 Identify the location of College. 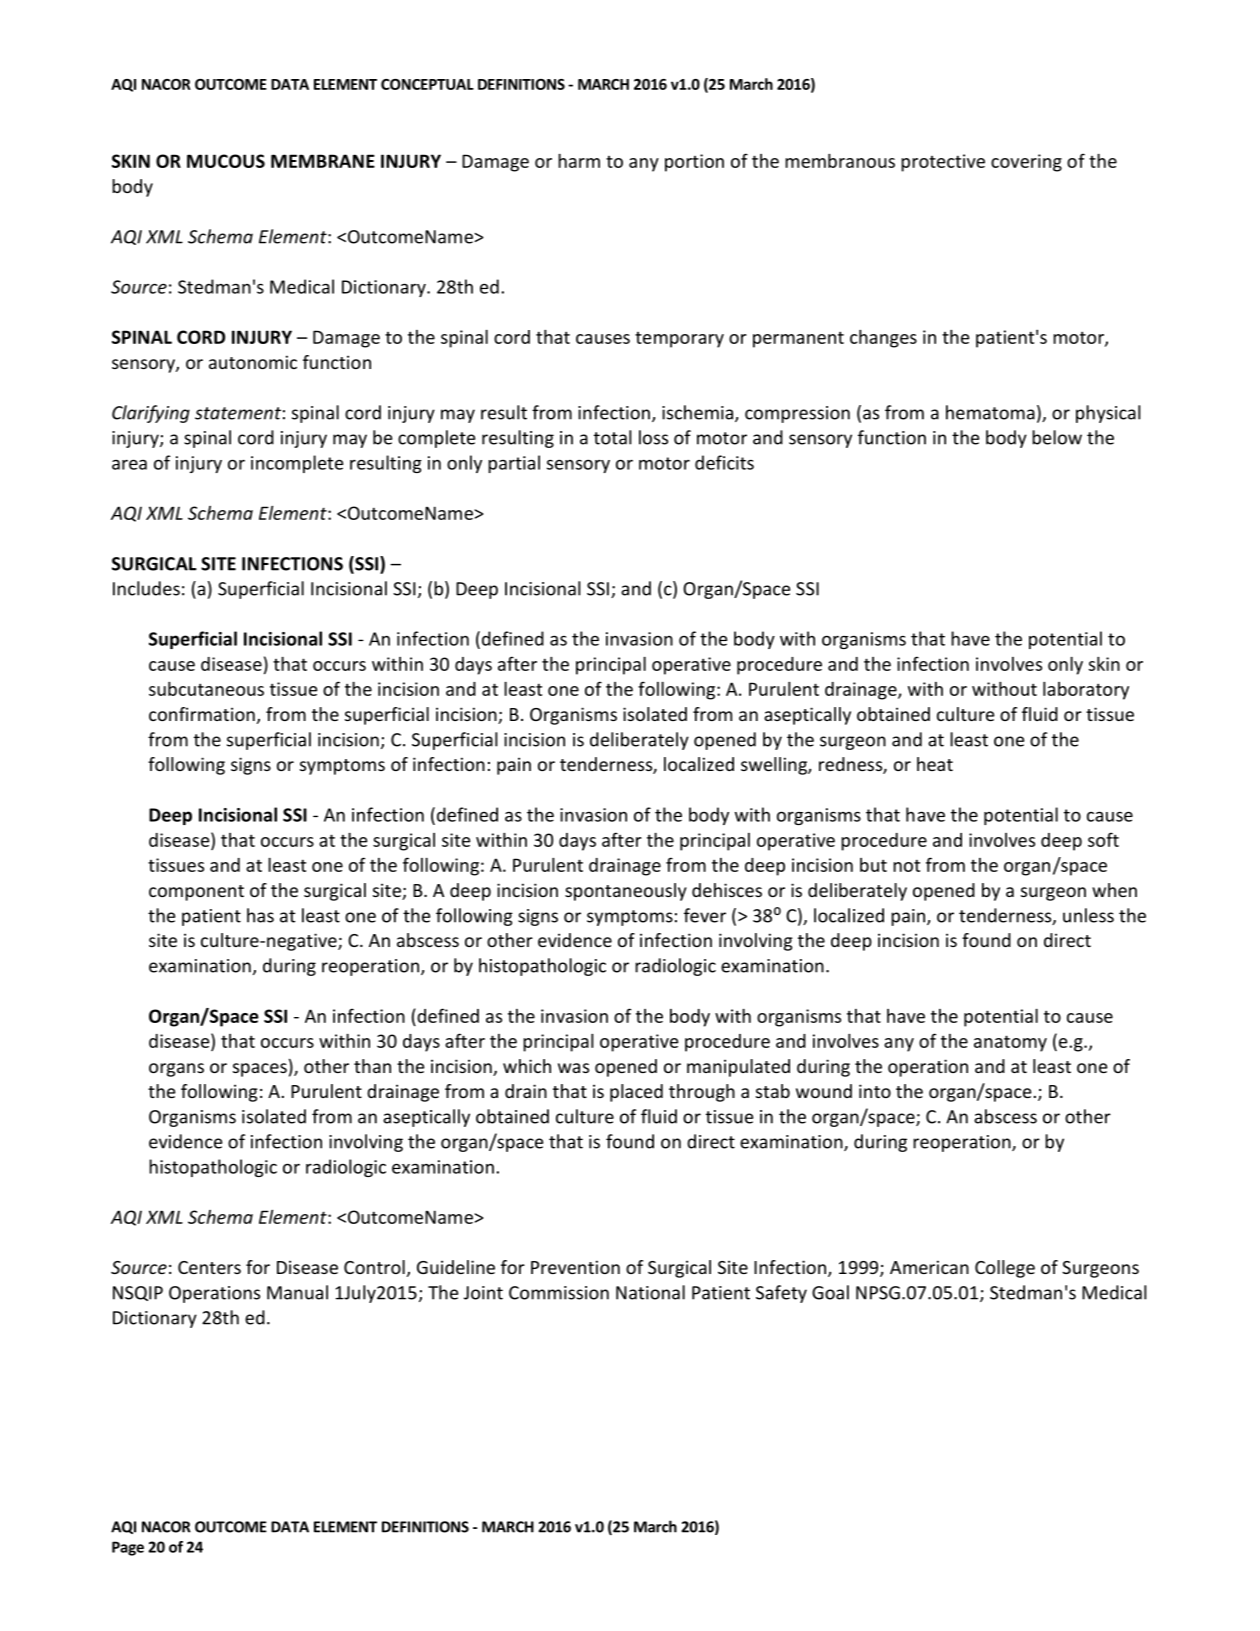
(1005, 1269).
